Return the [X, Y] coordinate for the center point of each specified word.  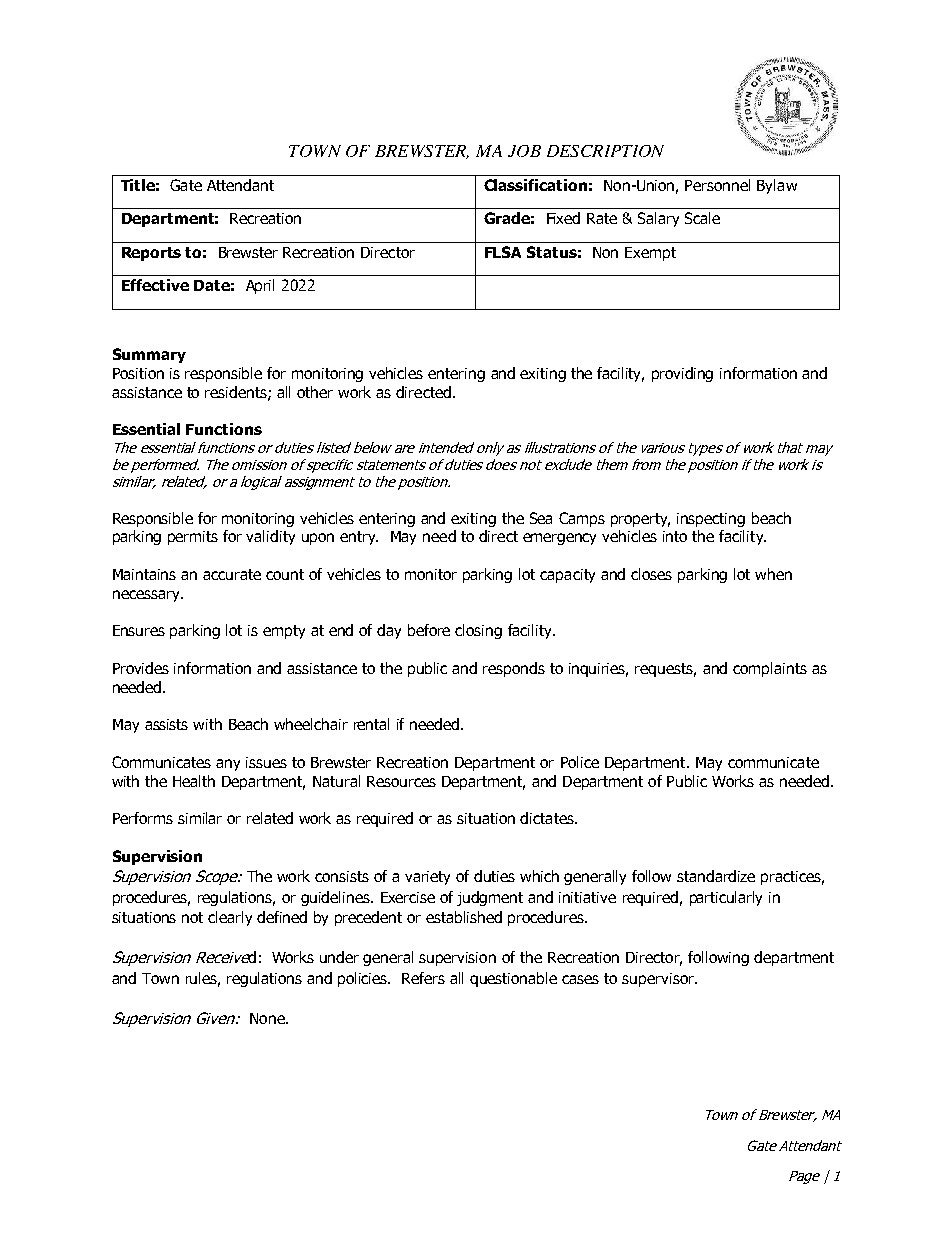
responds [514, 669]
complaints [770, 669]
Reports [151, 254]
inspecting [711, 520]
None [268, 1018]
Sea [541, 518]
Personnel [717, 185]
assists [166, 724]
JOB [524, 151]
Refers [423, 978]
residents [237, 393]
